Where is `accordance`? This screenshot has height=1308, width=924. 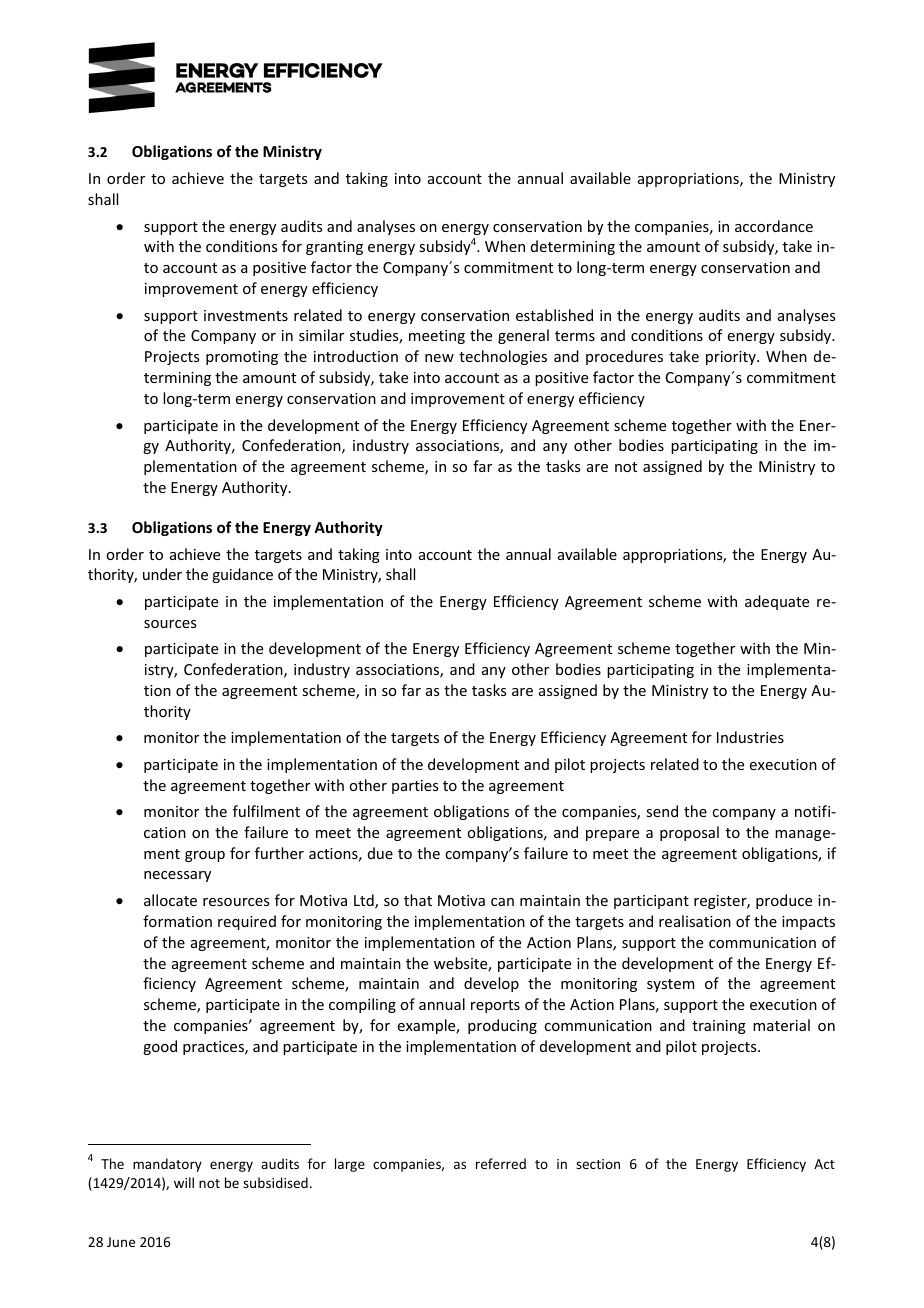
accordance is located at coordinates (774, 226).
